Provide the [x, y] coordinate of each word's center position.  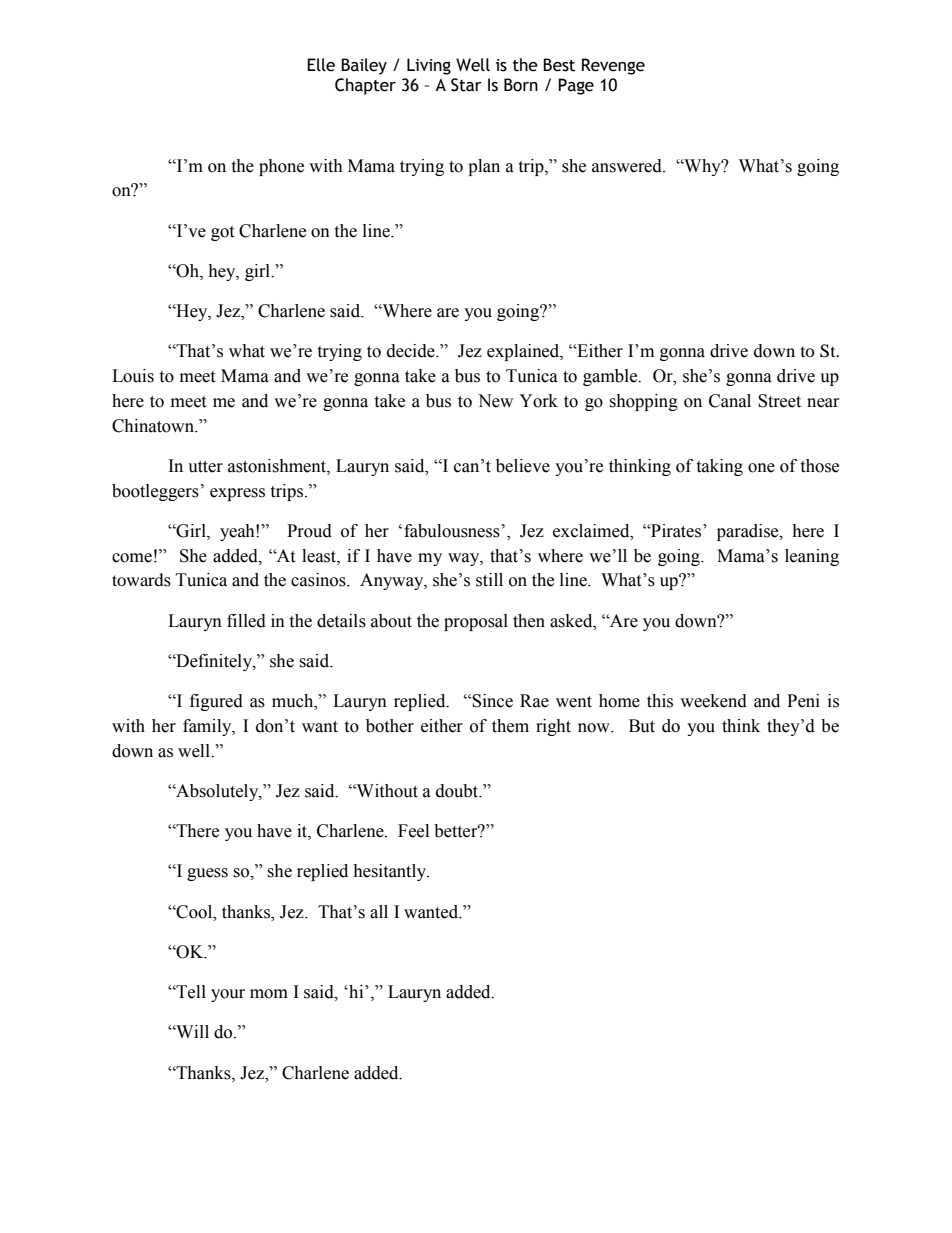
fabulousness [452, 531]
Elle [321, 65]
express [237, 494]
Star [466, 85]
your [228, 995]
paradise [749, 532]
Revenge [613, 66]
